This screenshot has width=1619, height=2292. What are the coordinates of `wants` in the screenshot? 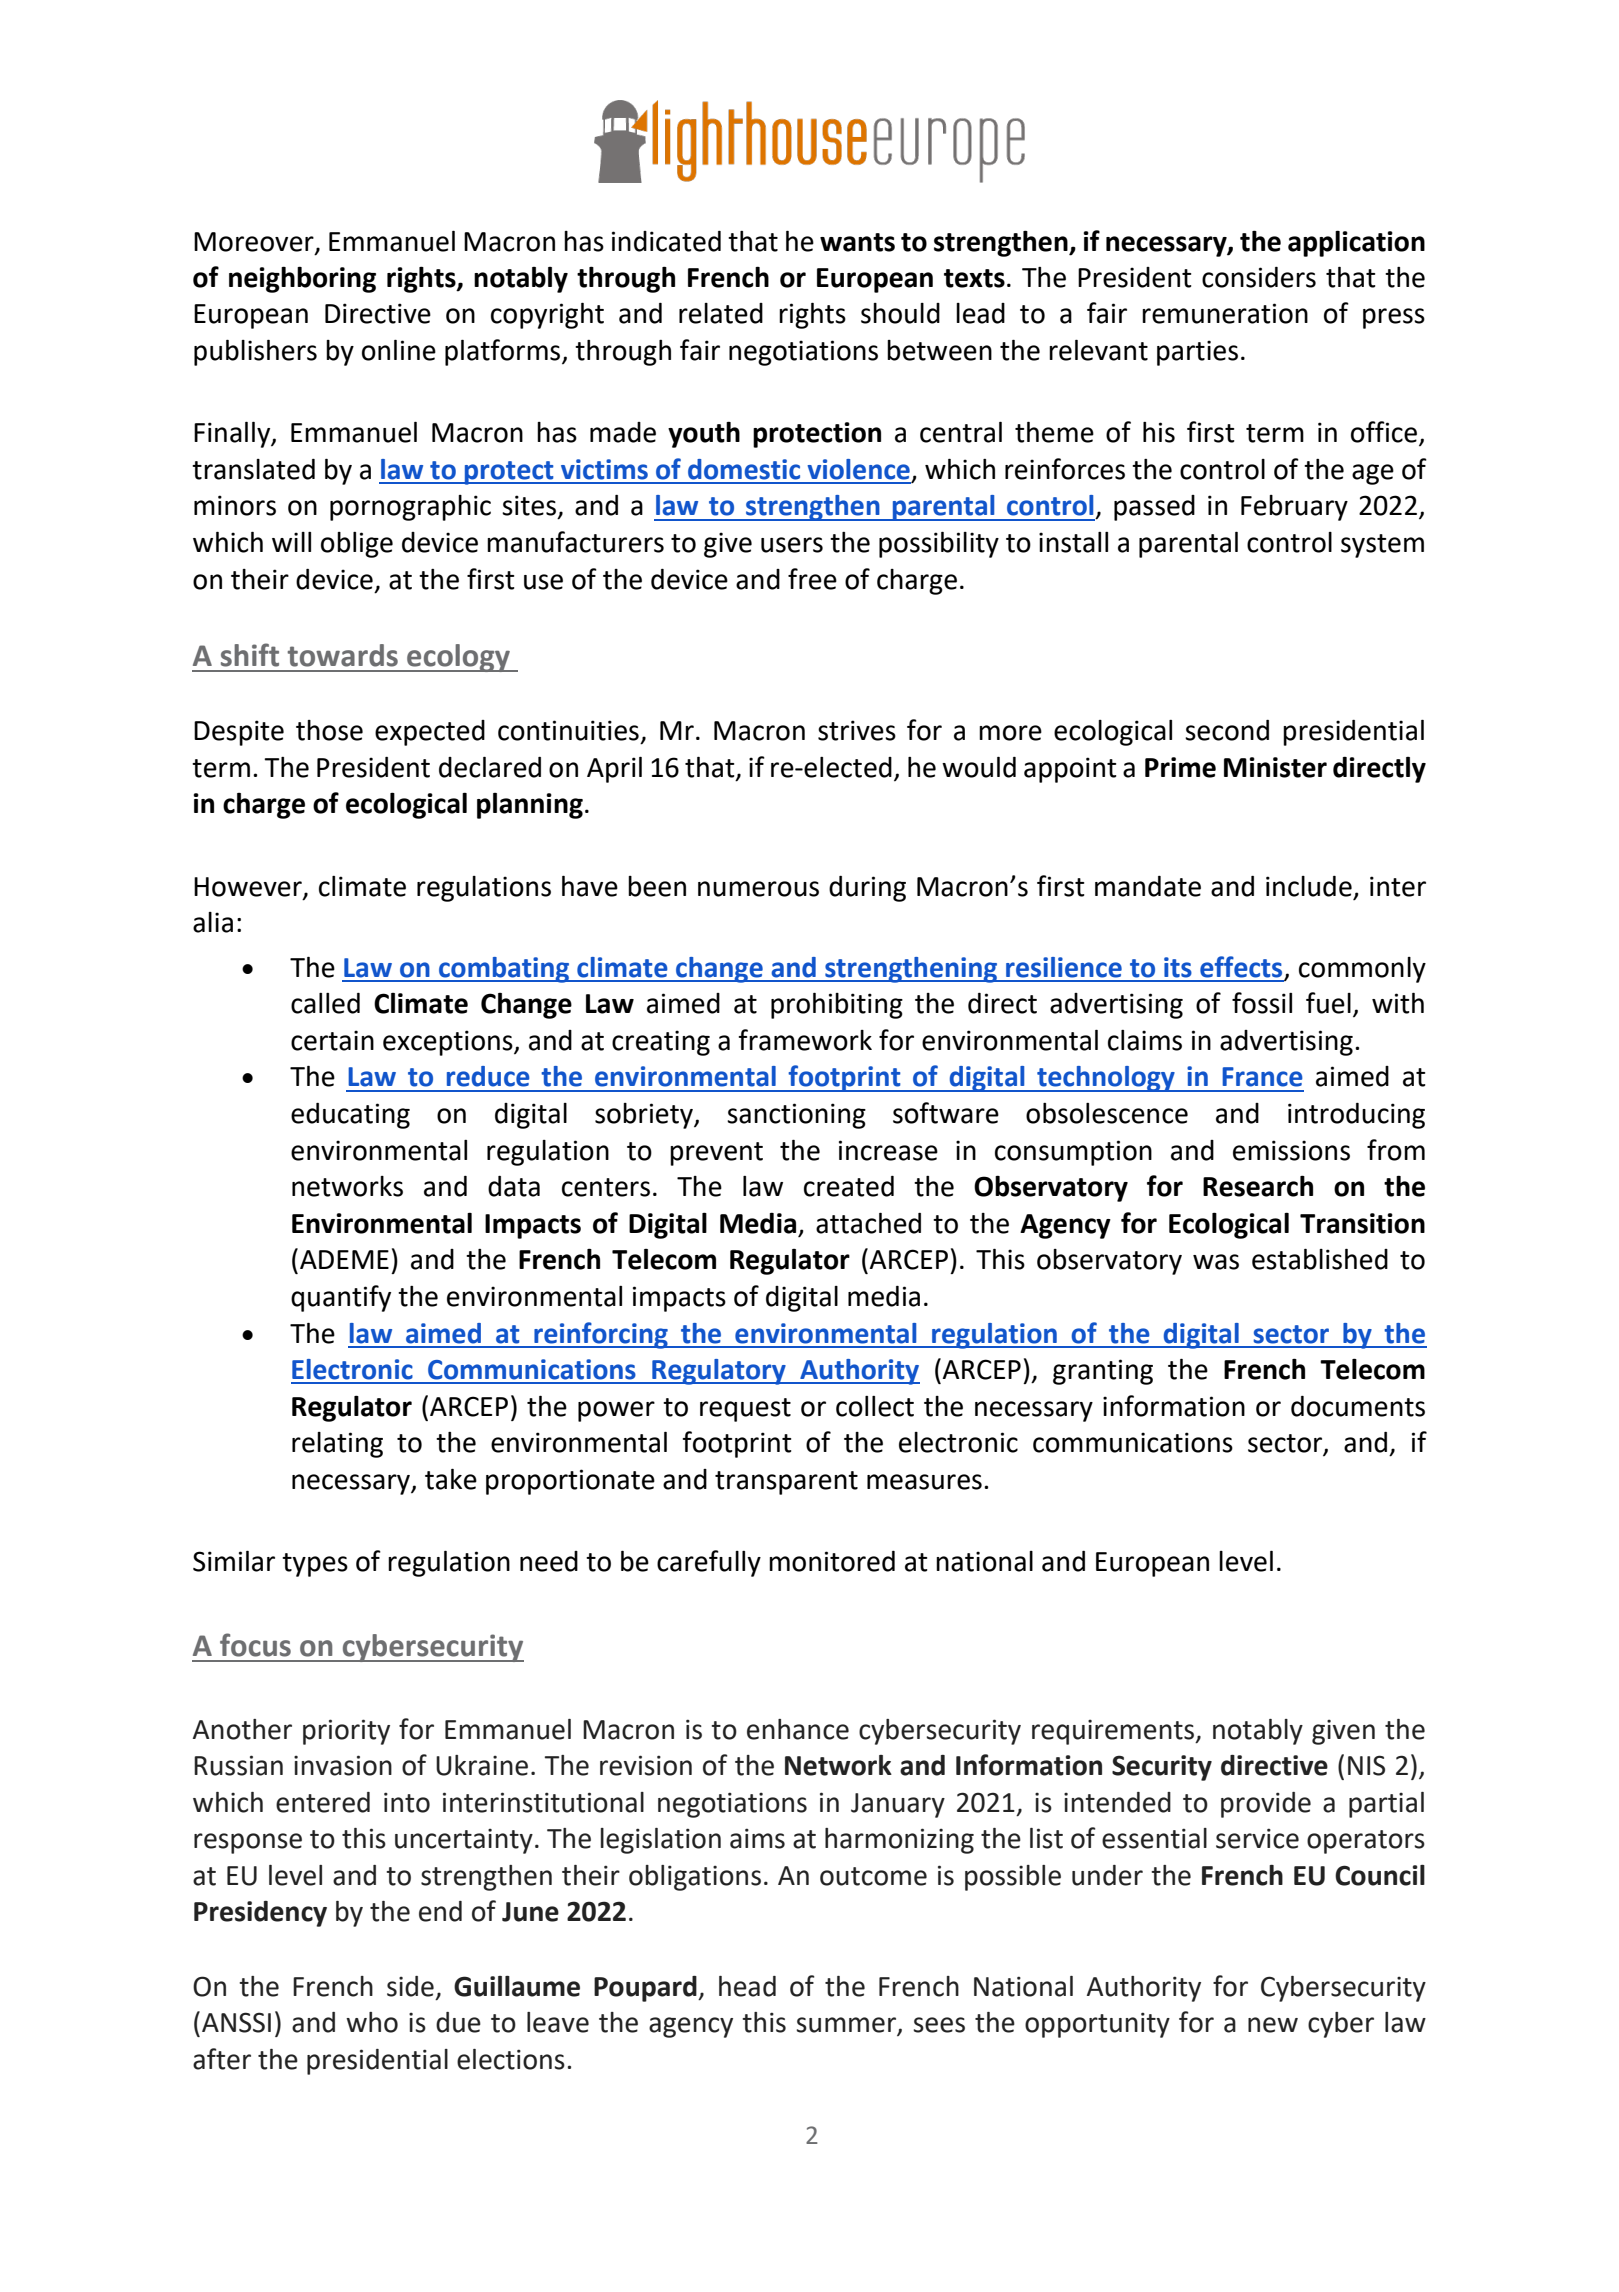 It's located at (857, 242).
